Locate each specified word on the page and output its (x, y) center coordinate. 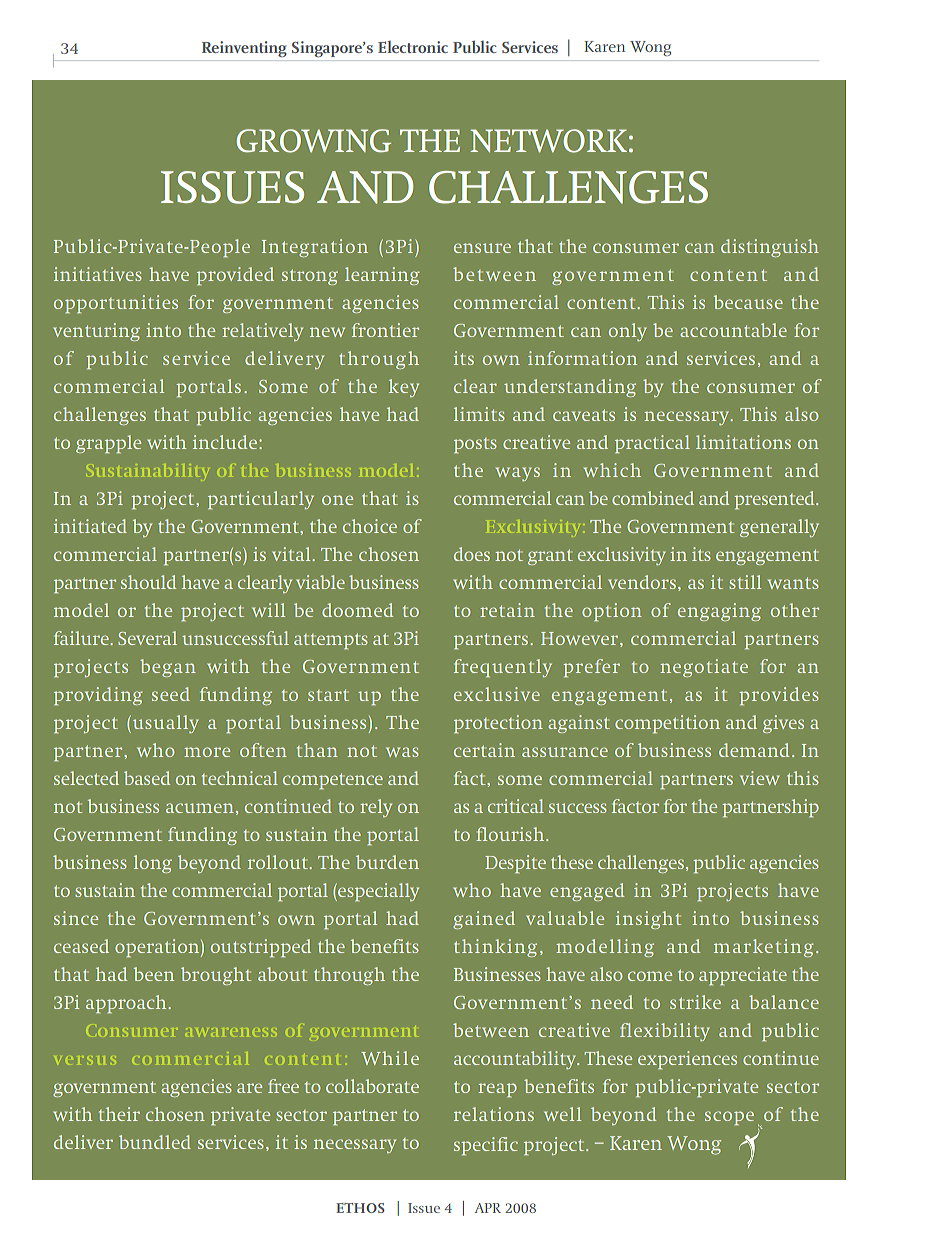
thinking (495, 948)
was (402, 752)
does (472, 554)
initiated (90, 526)
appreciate (743, 976)
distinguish (770, 248)
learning (382, 276)
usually (164, 724)
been (154, 974)
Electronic (413, 47)
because (748, 302)
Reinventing (244, 49)
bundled (155, 1142)
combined (653, 498)
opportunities (116, 304)
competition (667, 724)
